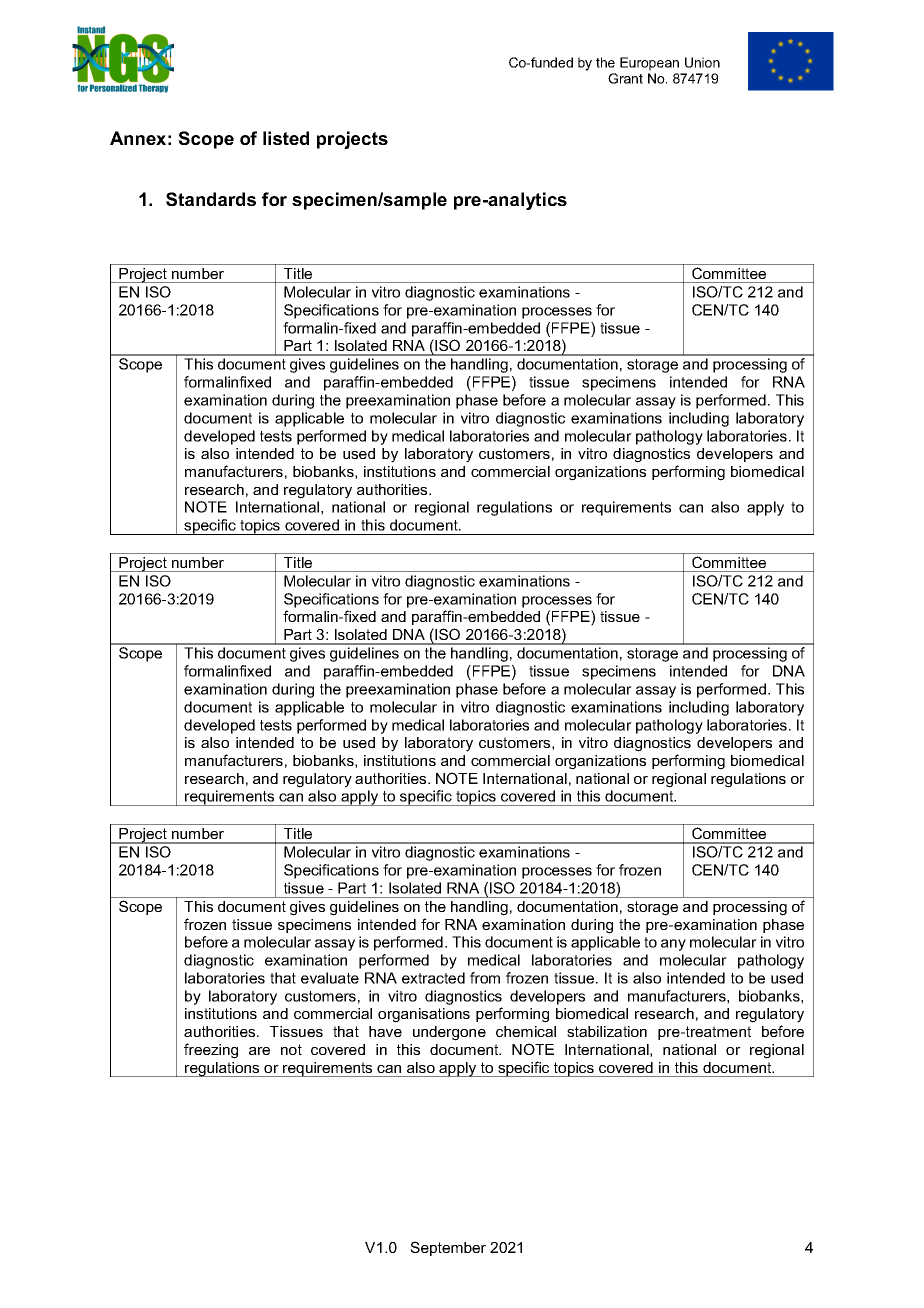 Image resolution: width=924 pixels, height=1308 pixels. What do you see at coordinates (702, 62) in the page?
I see `Union` at bounding box center [702, 62].
